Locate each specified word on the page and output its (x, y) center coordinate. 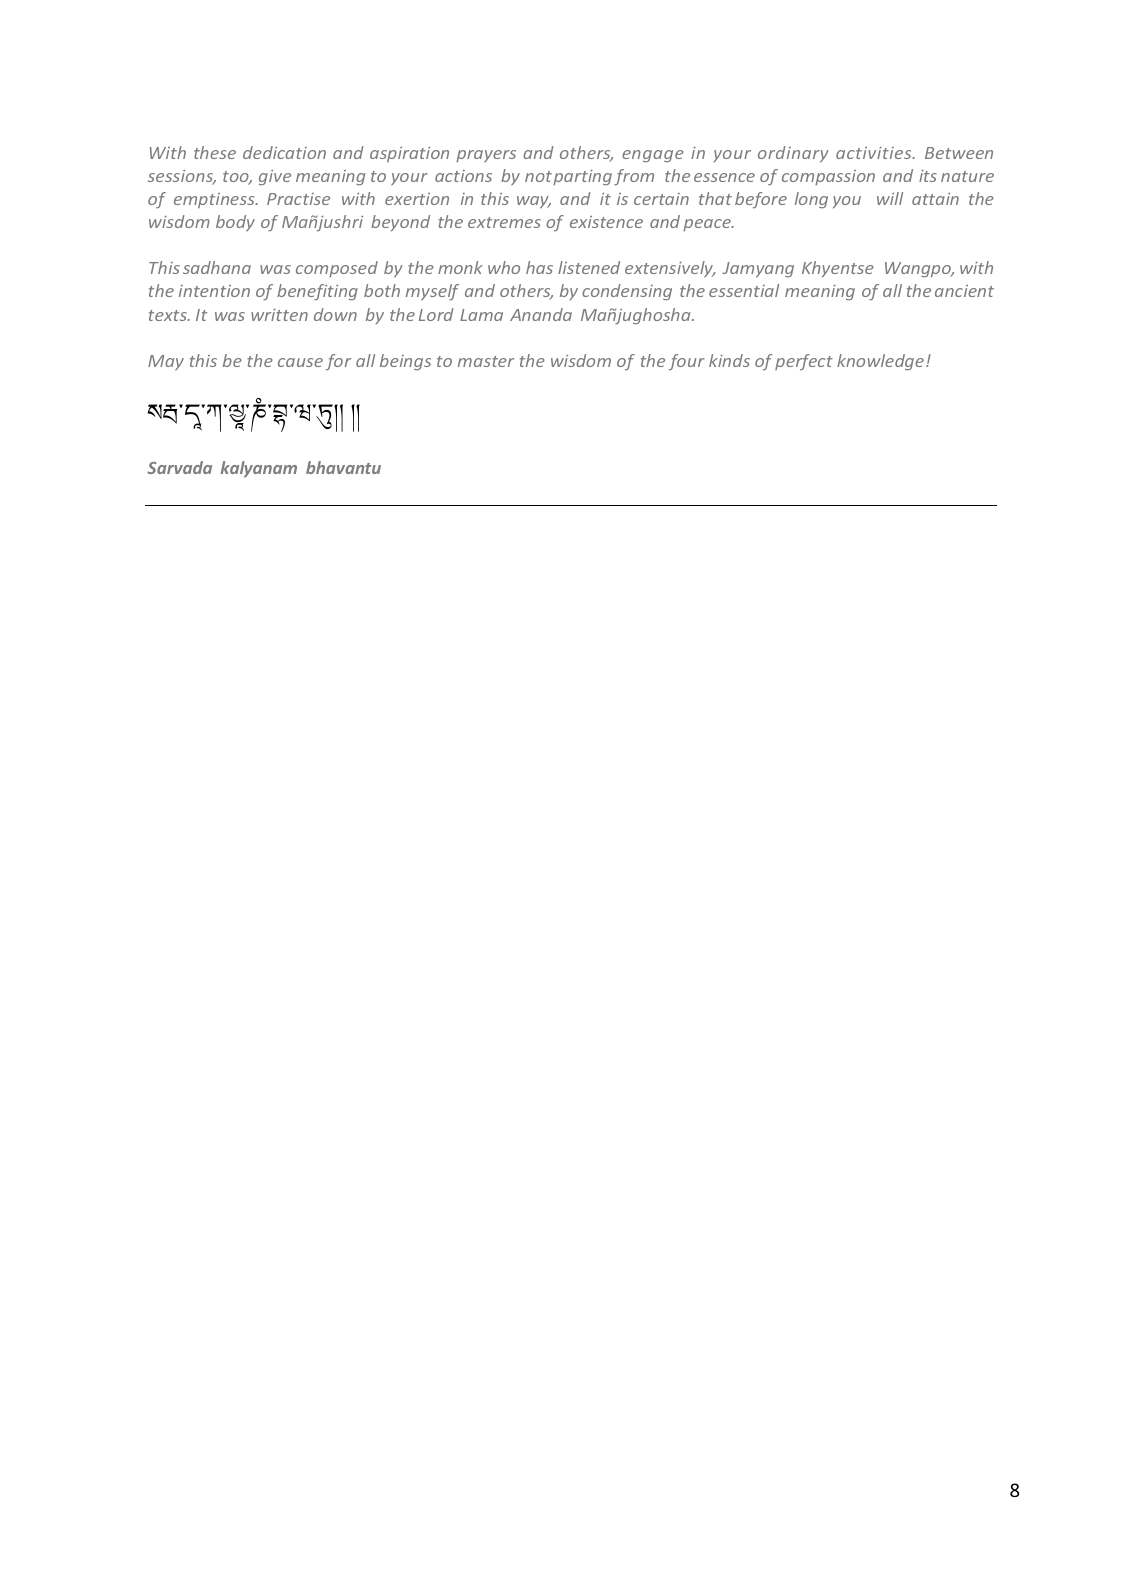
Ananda (541, 314)
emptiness (215, 200)
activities (875, 153)
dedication (284, 152)
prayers (486, 156)
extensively (670, 269)
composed (337, 269)
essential (744, 290)
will (890, 198)
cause (300, 362)
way (534, 202)
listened (589, 267)
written (279, 315)
